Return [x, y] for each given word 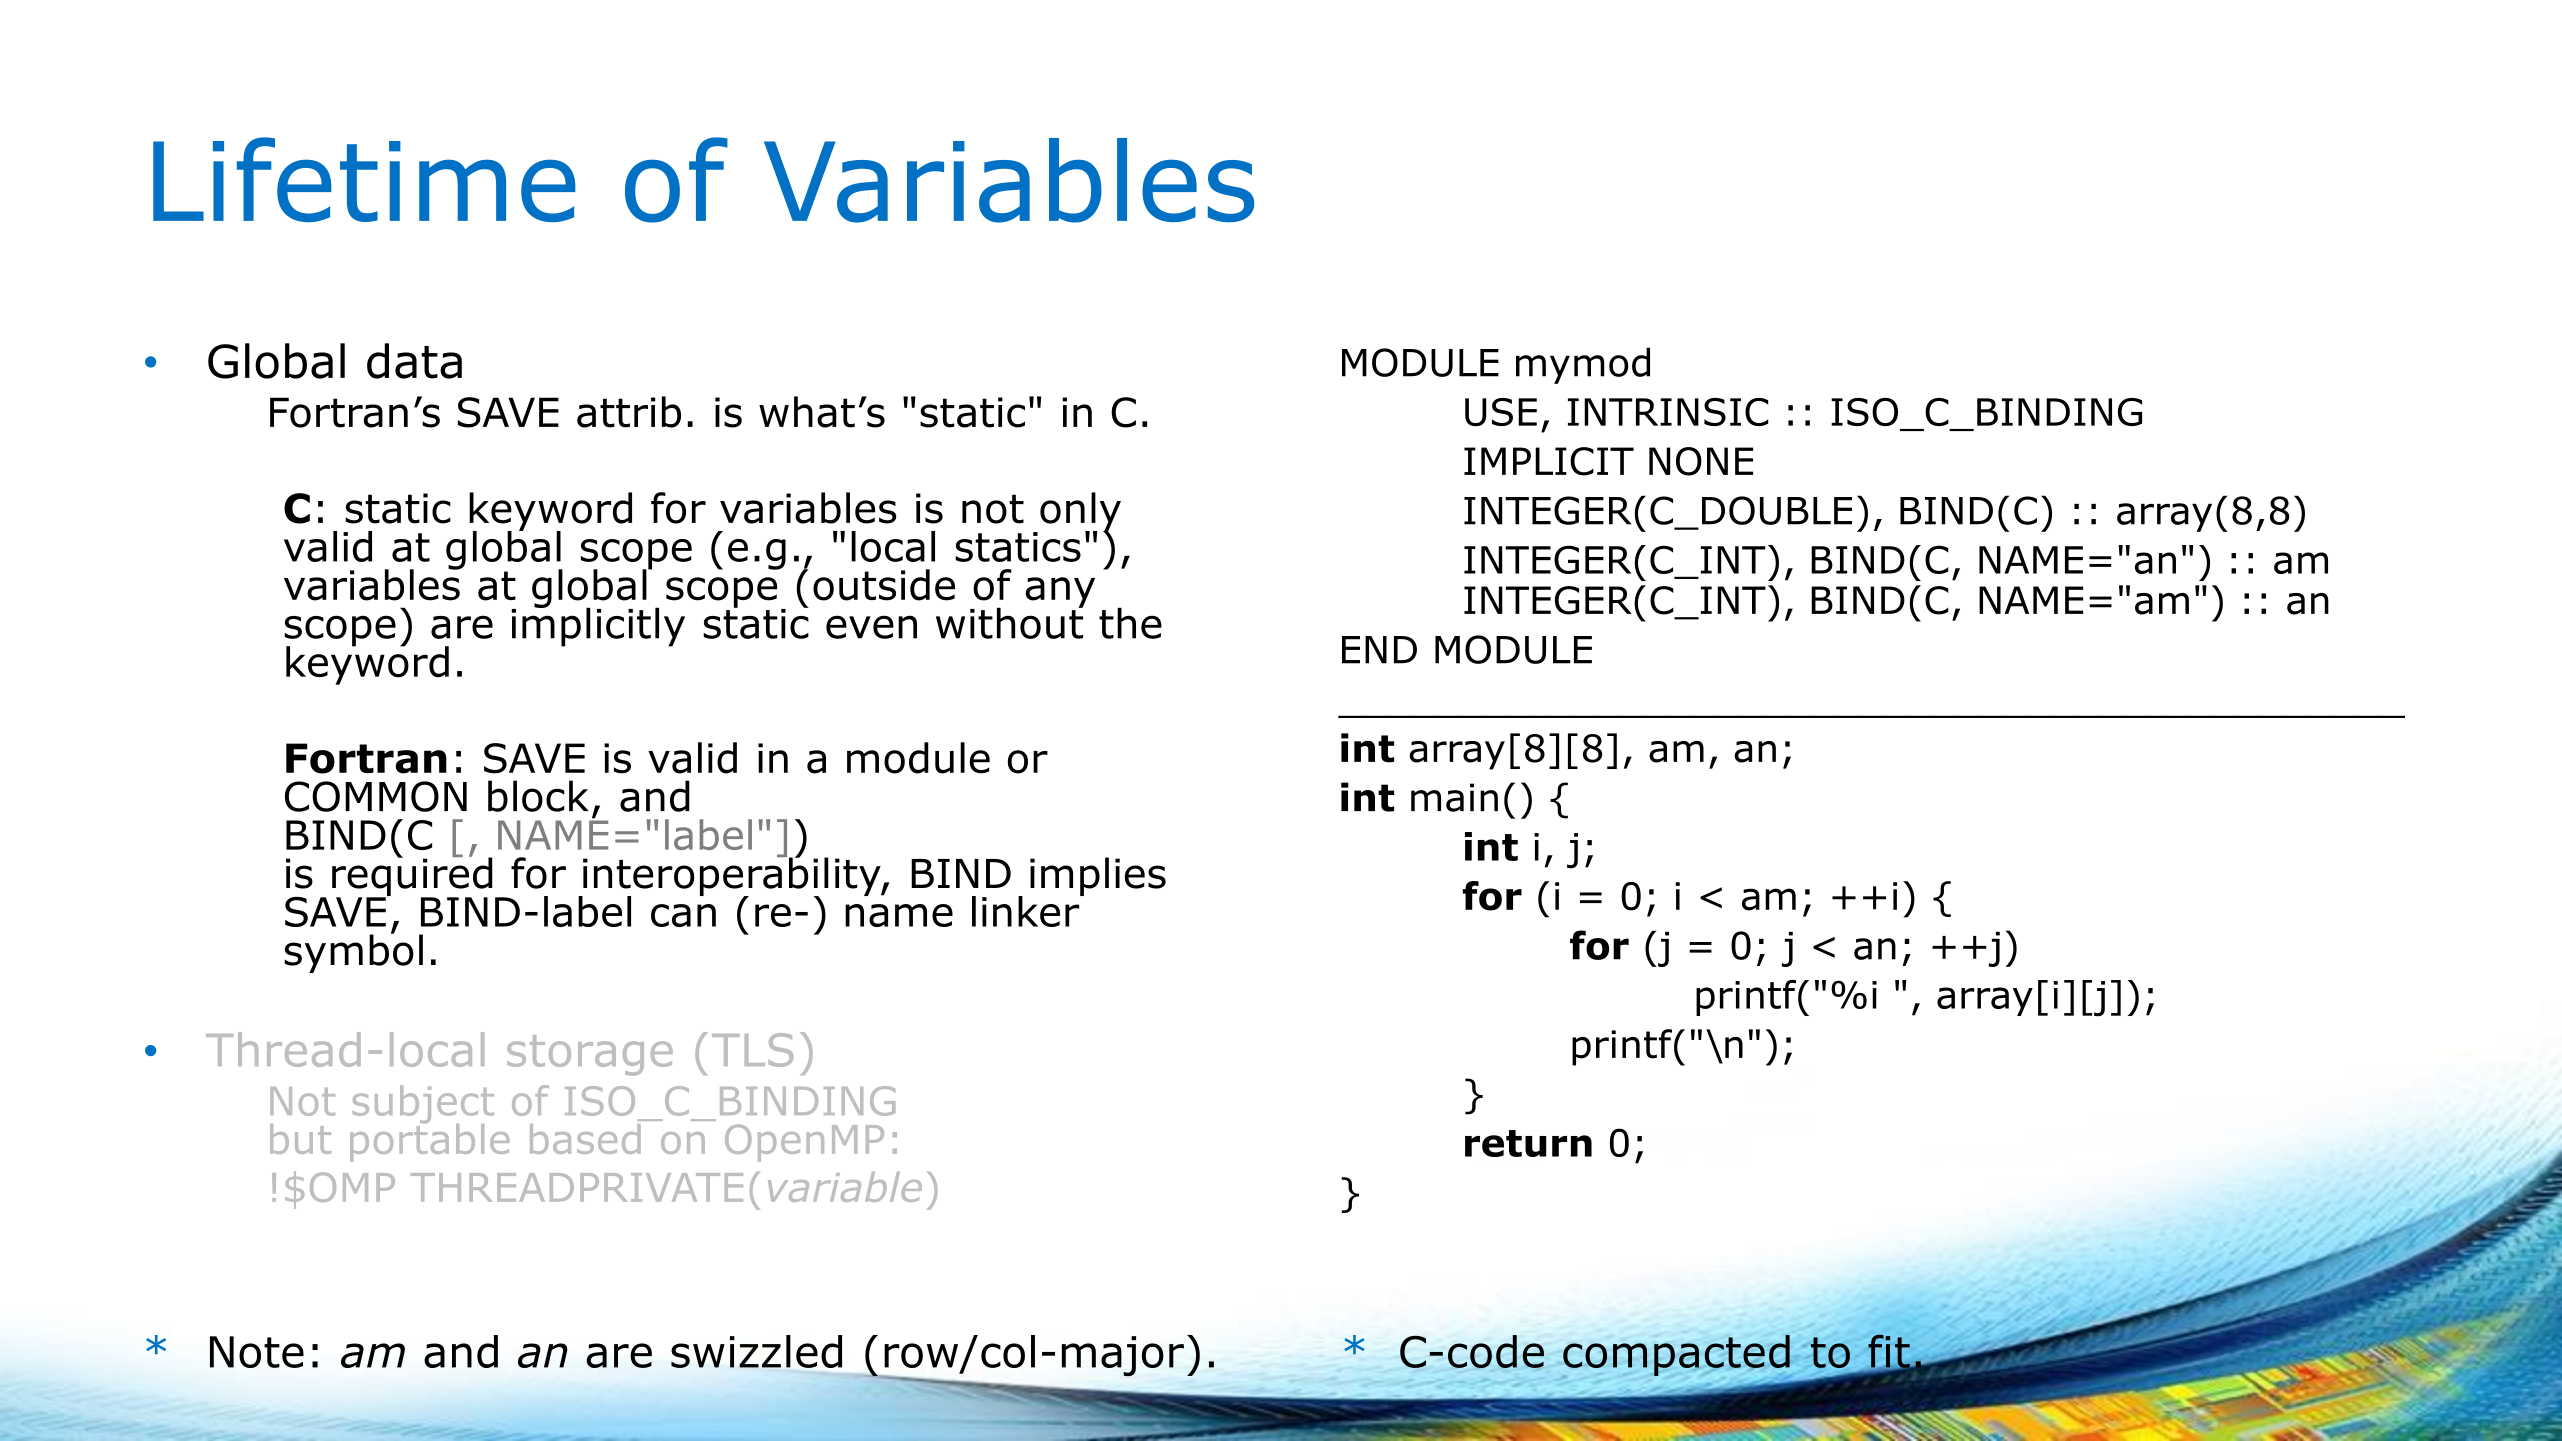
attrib [629, 412]
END [1379, 650]
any [1060, 592]
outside [884, 585]
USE [1501, 412]
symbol [353, 952]
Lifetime [364, 179]
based [585, 1139]
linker [1027, 910]
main [1454, 797]
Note [257, 1352]
